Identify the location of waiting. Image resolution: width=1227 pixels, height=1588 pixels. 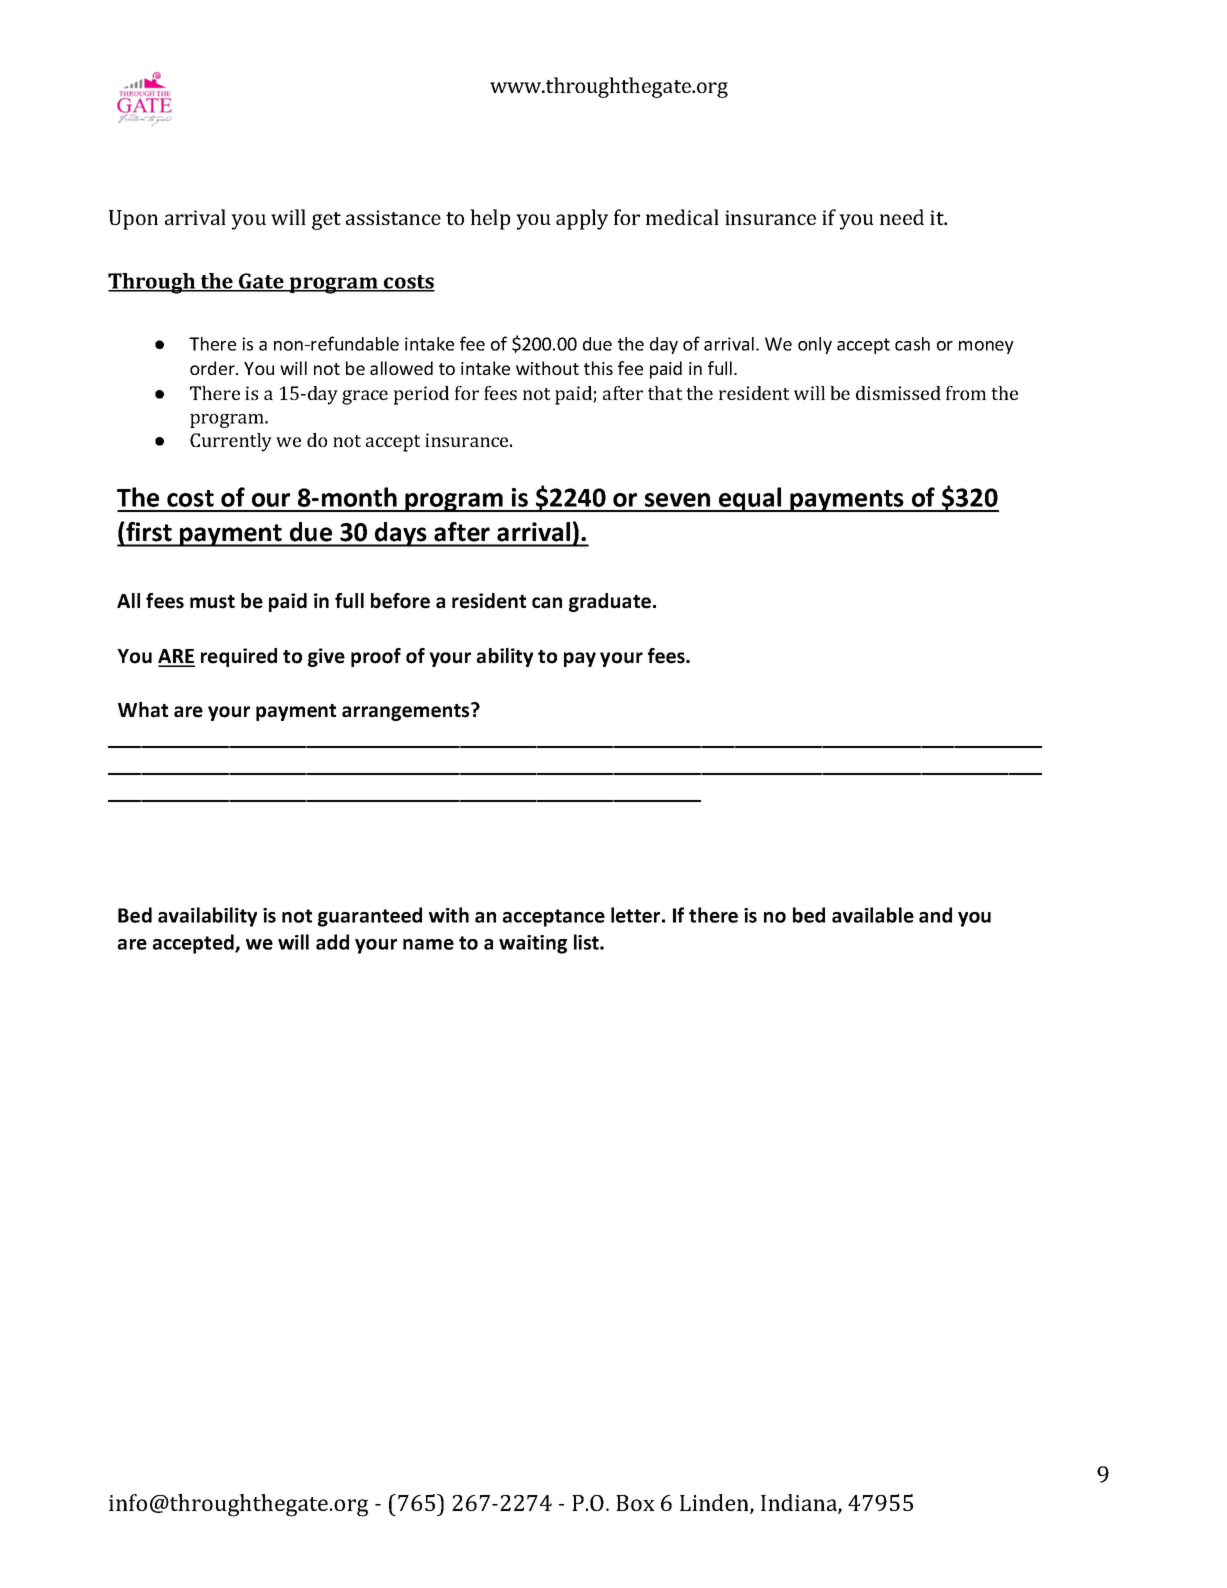
(533, 944).
